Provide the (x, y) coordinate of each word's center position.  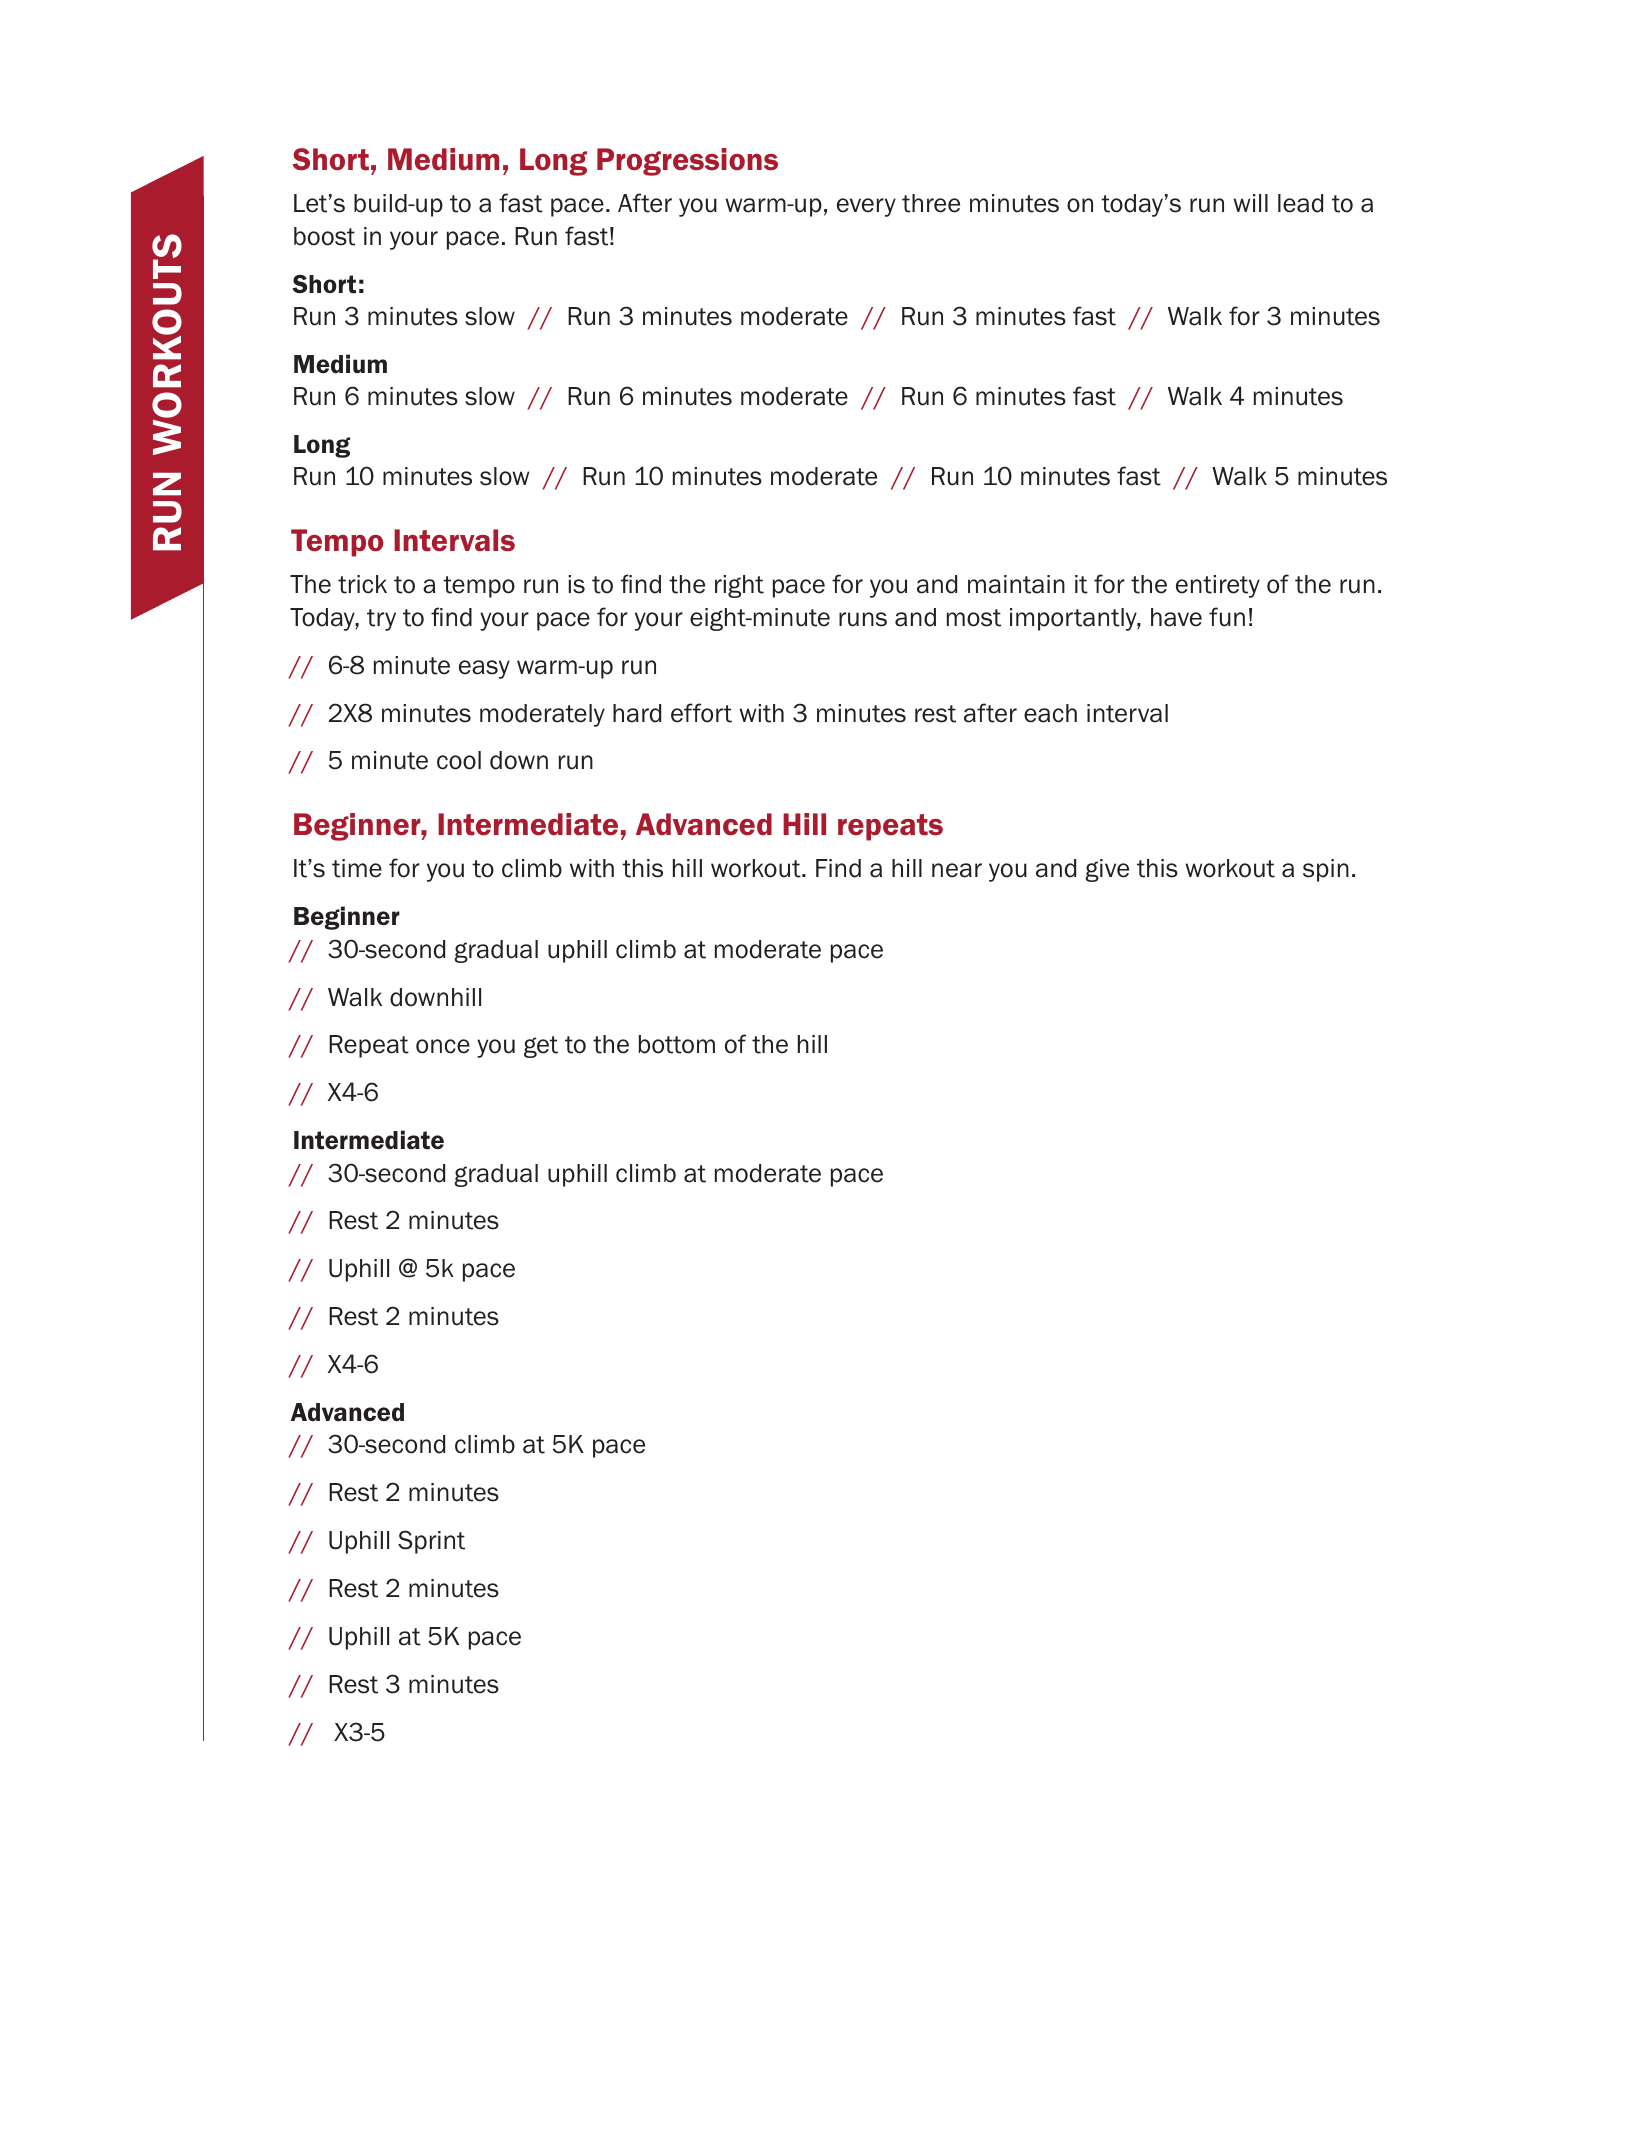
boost (324, 236)
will (1250, 203)
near (957, 870)
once (443, 1046)
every (866, 207)
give (1107, 870)
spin (1326, 870)
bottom (677, 1044)
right (739, 586)
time (357, 868)
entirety (1218, 586)
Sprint (431, 1542)
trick (362, 584)
